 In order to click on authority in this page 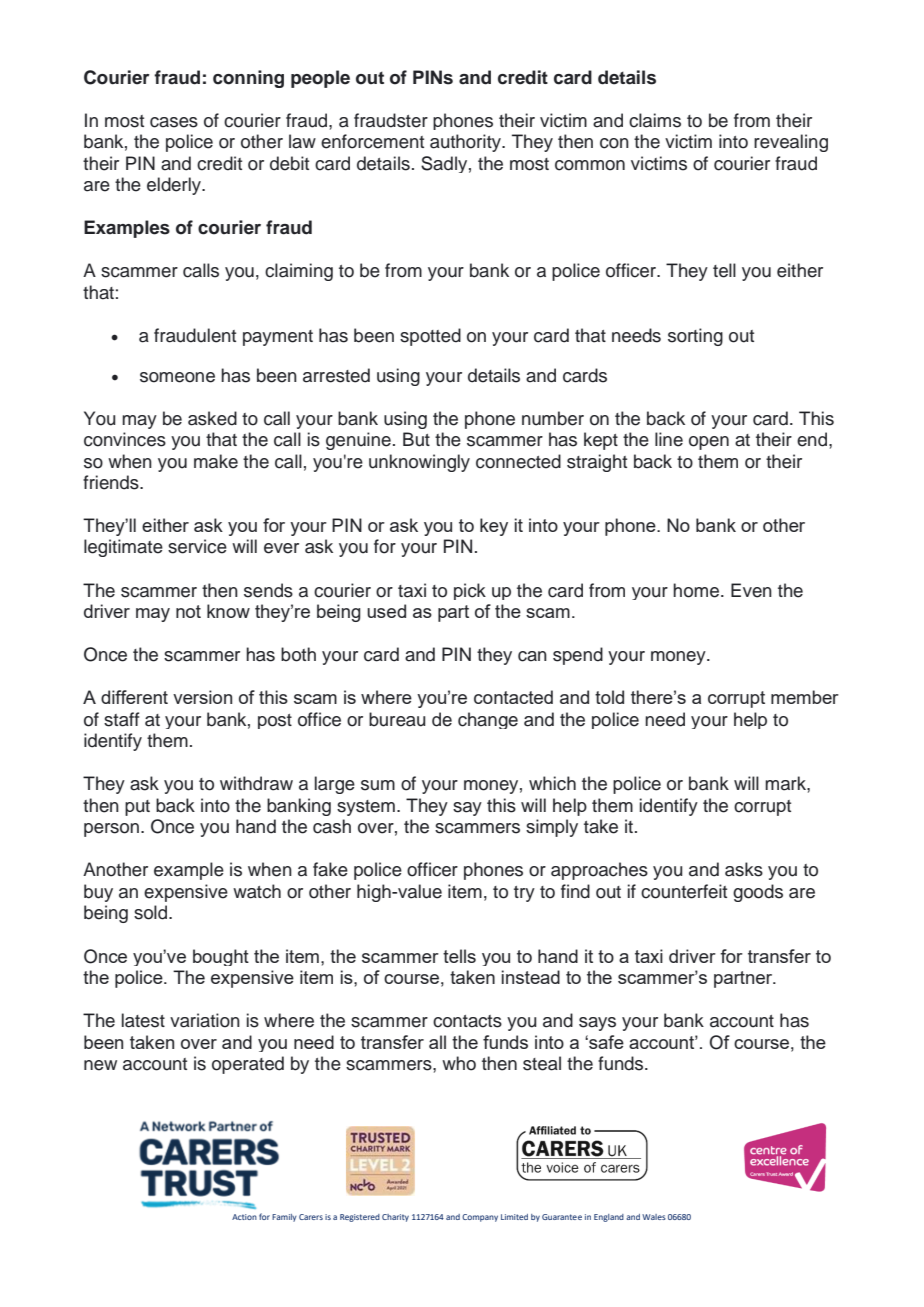, I will do `click(467, 143)`.
